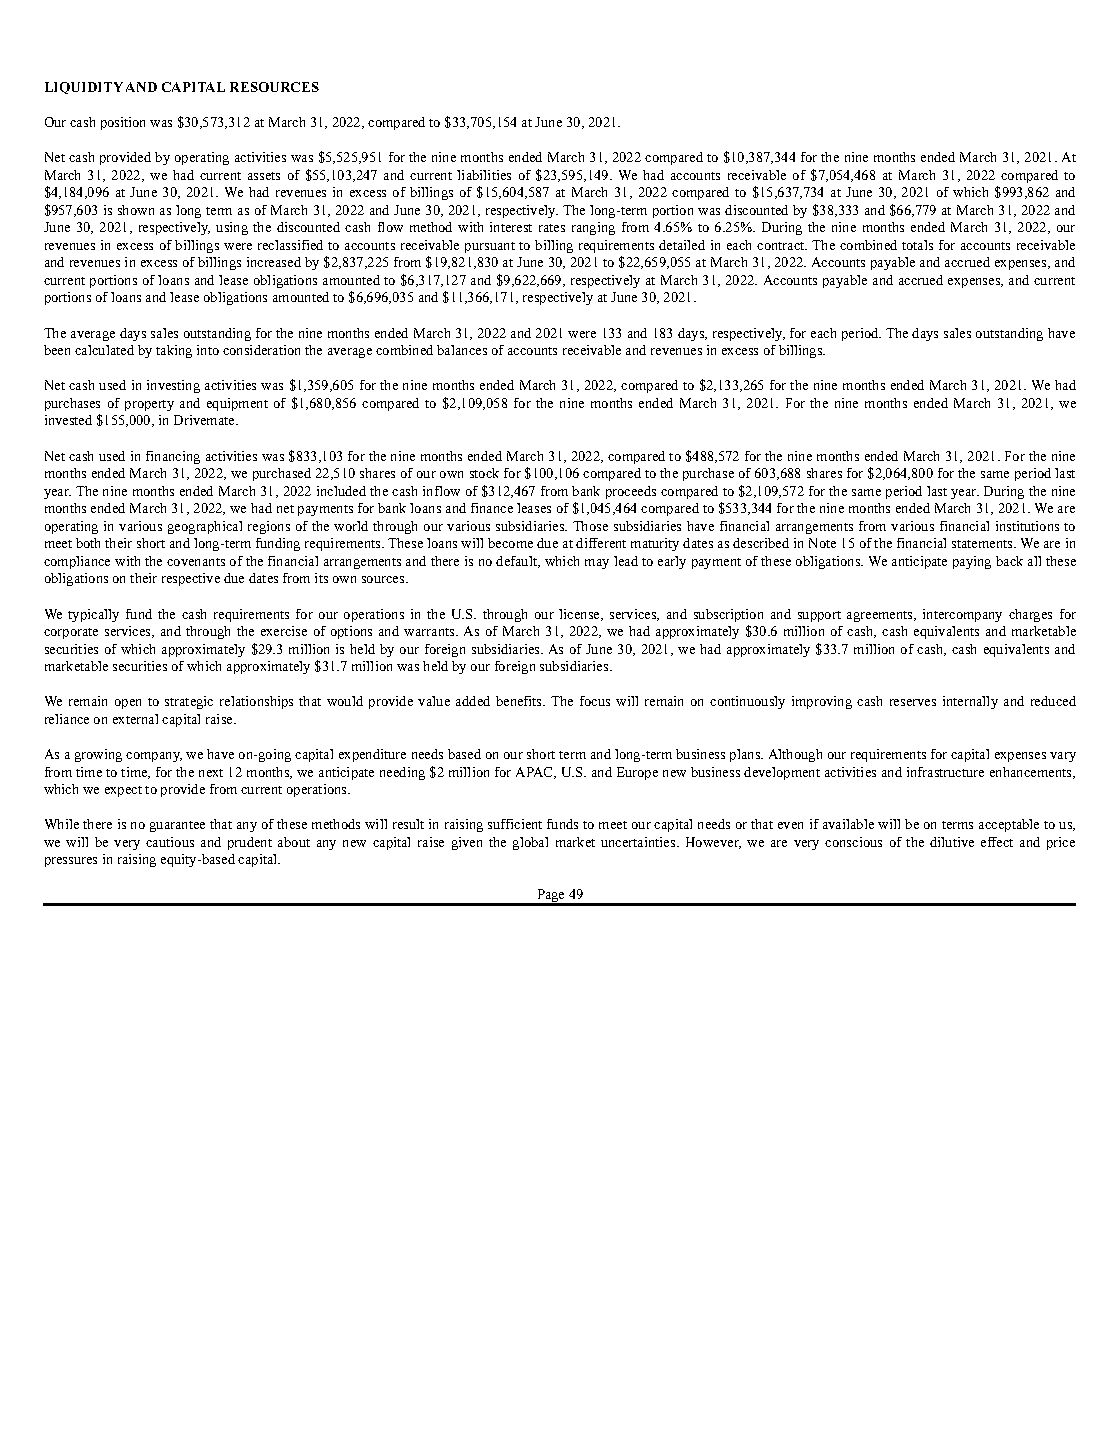 The image size is (1119, 1448). Describe the element at coordinates (123, 123) in the screenshot. I see `position` at that location.
